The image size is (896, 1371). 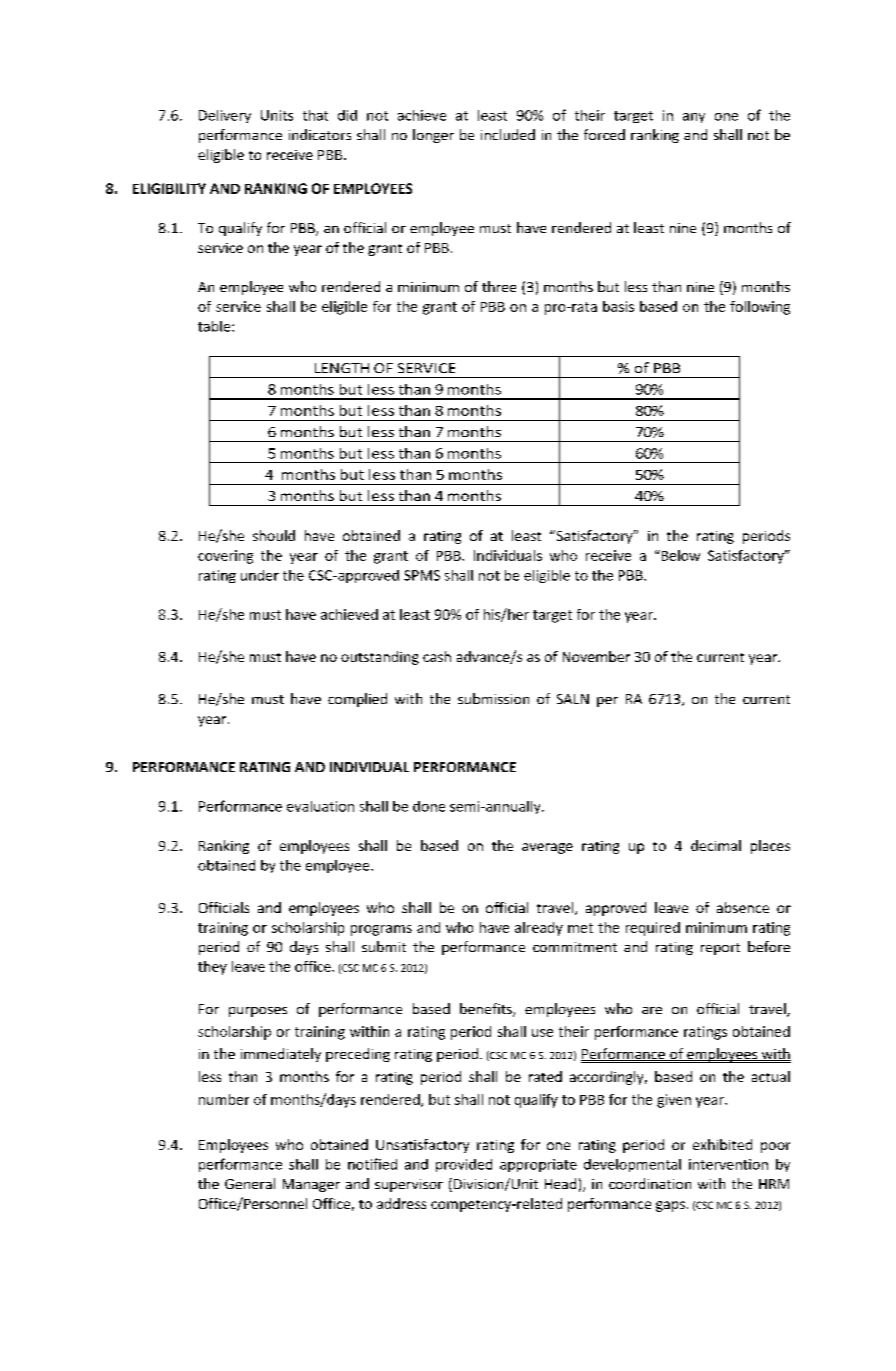 I want to click on cash, so click(x=437, y=656).
